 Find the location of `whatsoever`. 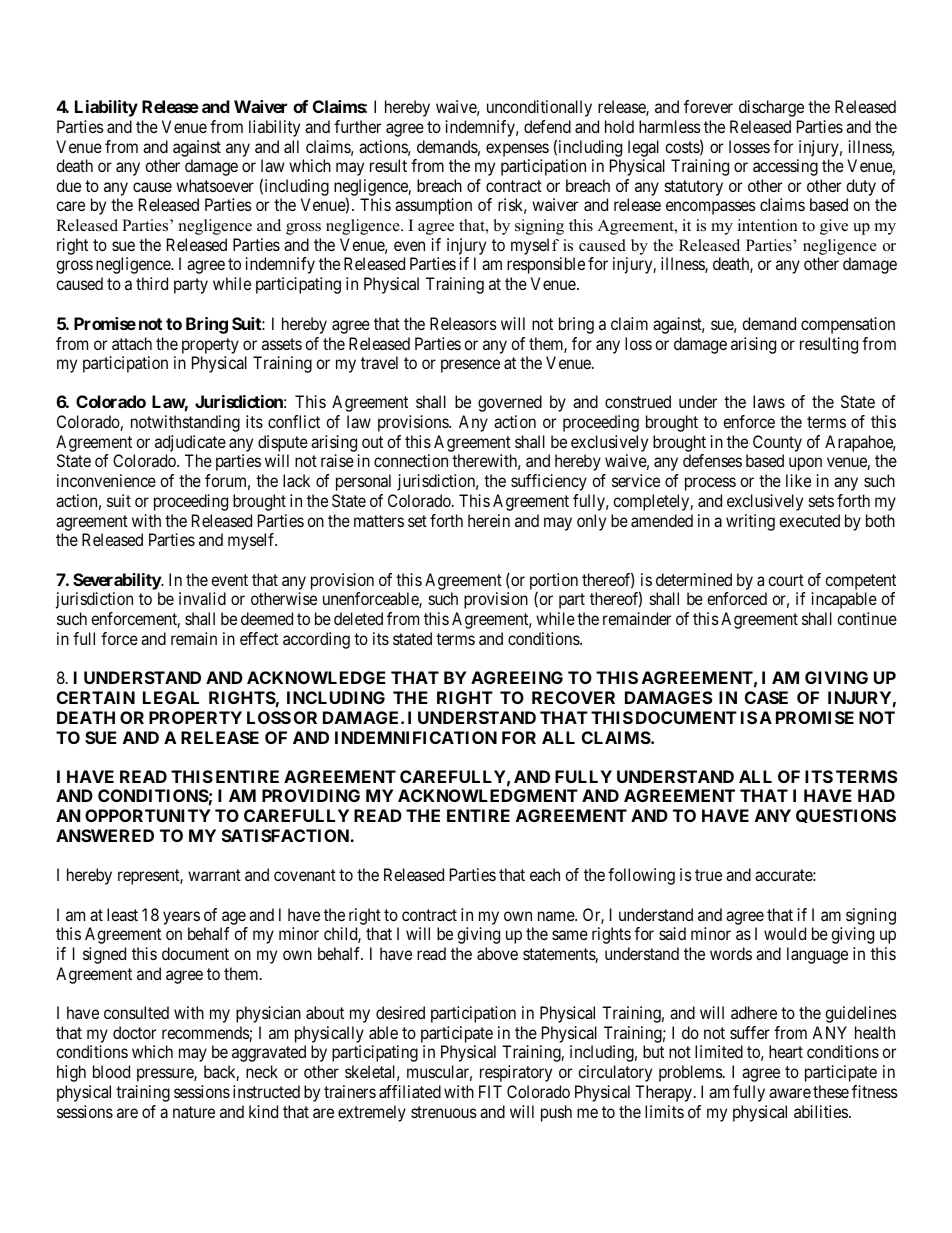

whatsoever is located at coordinates (215, 185).
